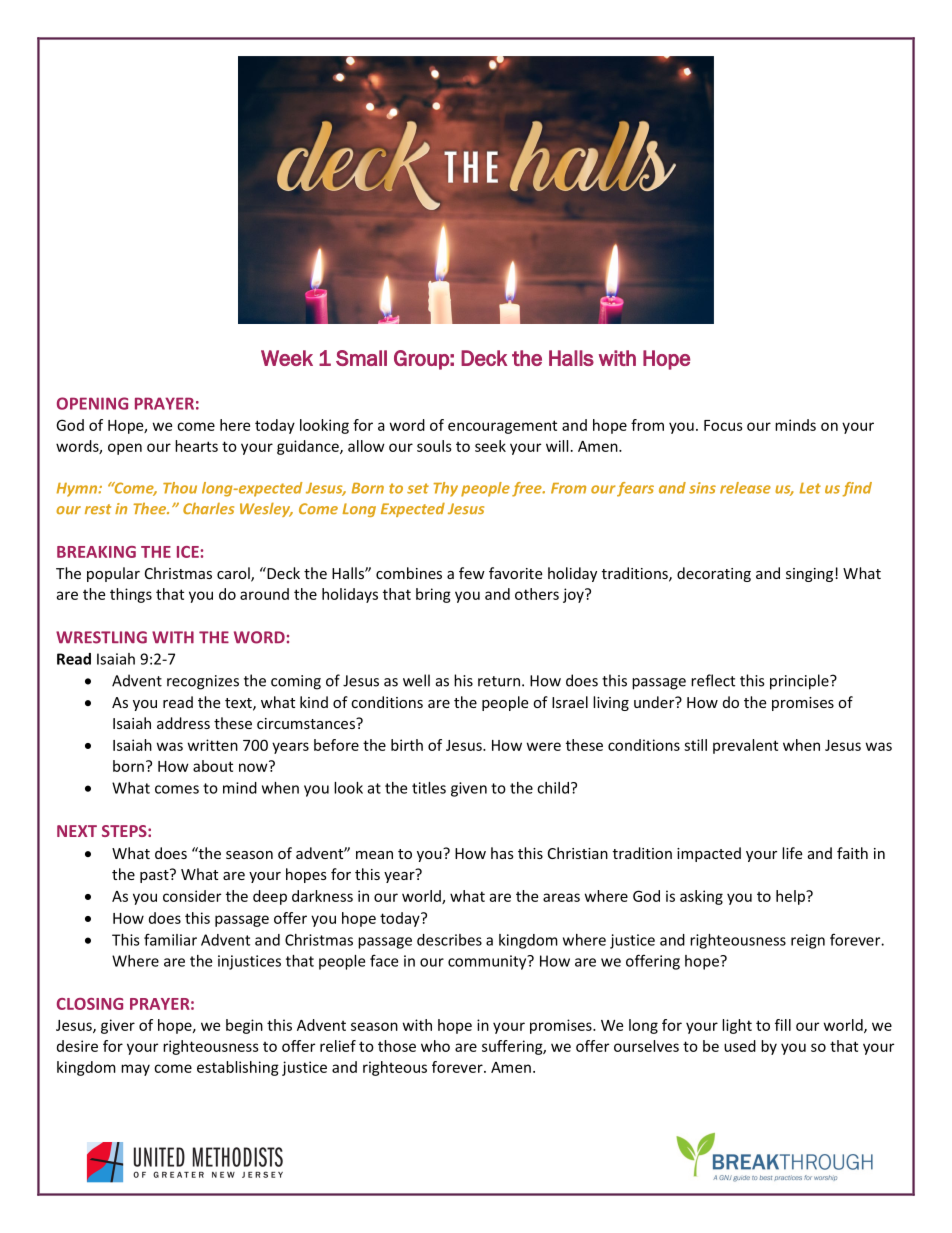 This screenshot has width=952, height=1233. I want to click on Focus, so click(723, 425).
